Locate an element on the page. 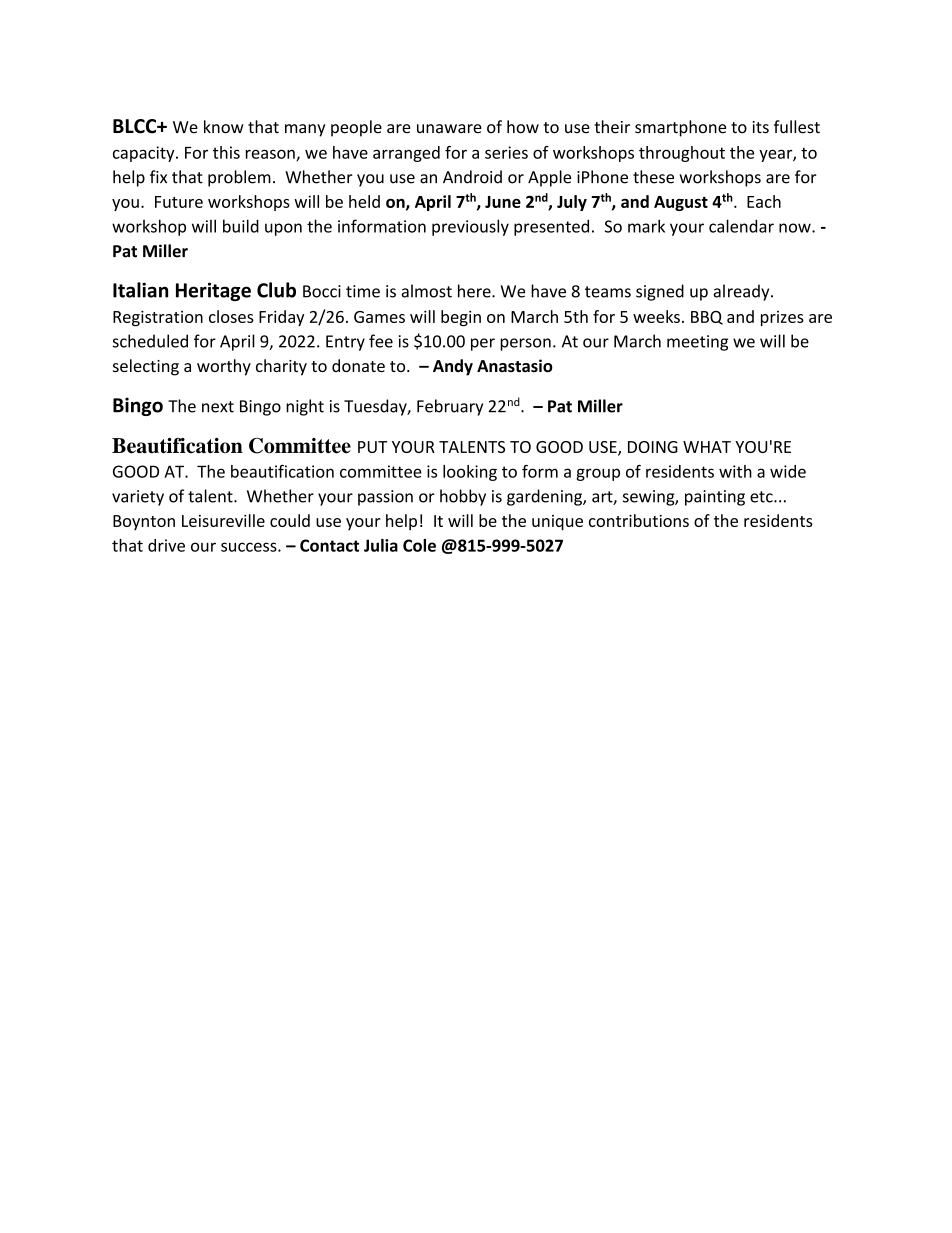 Image resolution: width=952 pixels, height=1233 pixels. Heritage is located at coordinates (213, 291).
